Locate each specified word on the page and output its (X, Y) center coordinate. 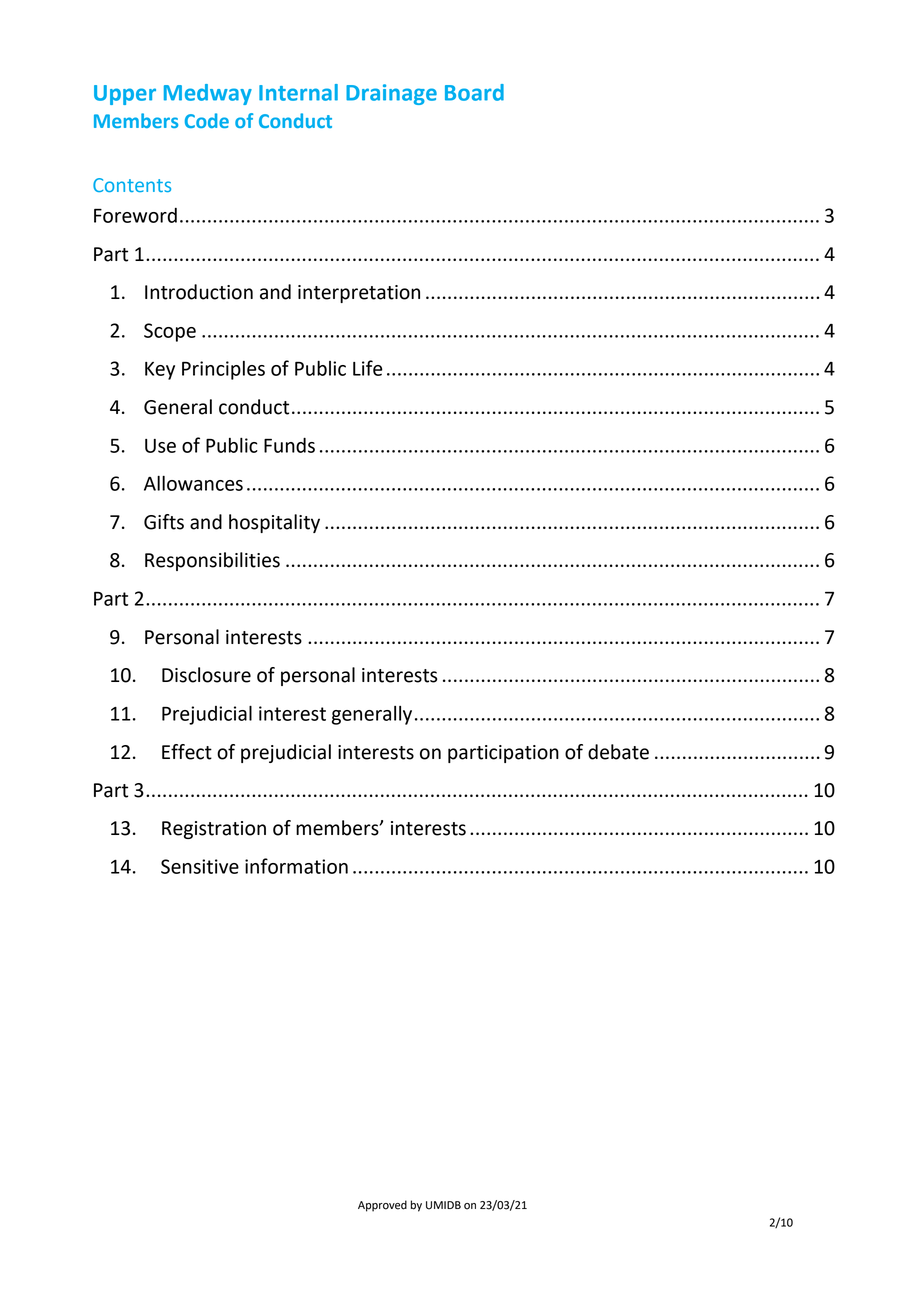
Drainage (391, 94)
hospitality (274, 523)
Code (207, 120)
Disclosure (206, 675)
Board (474, 92)
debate (618, 752)
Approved (382, 1206)
